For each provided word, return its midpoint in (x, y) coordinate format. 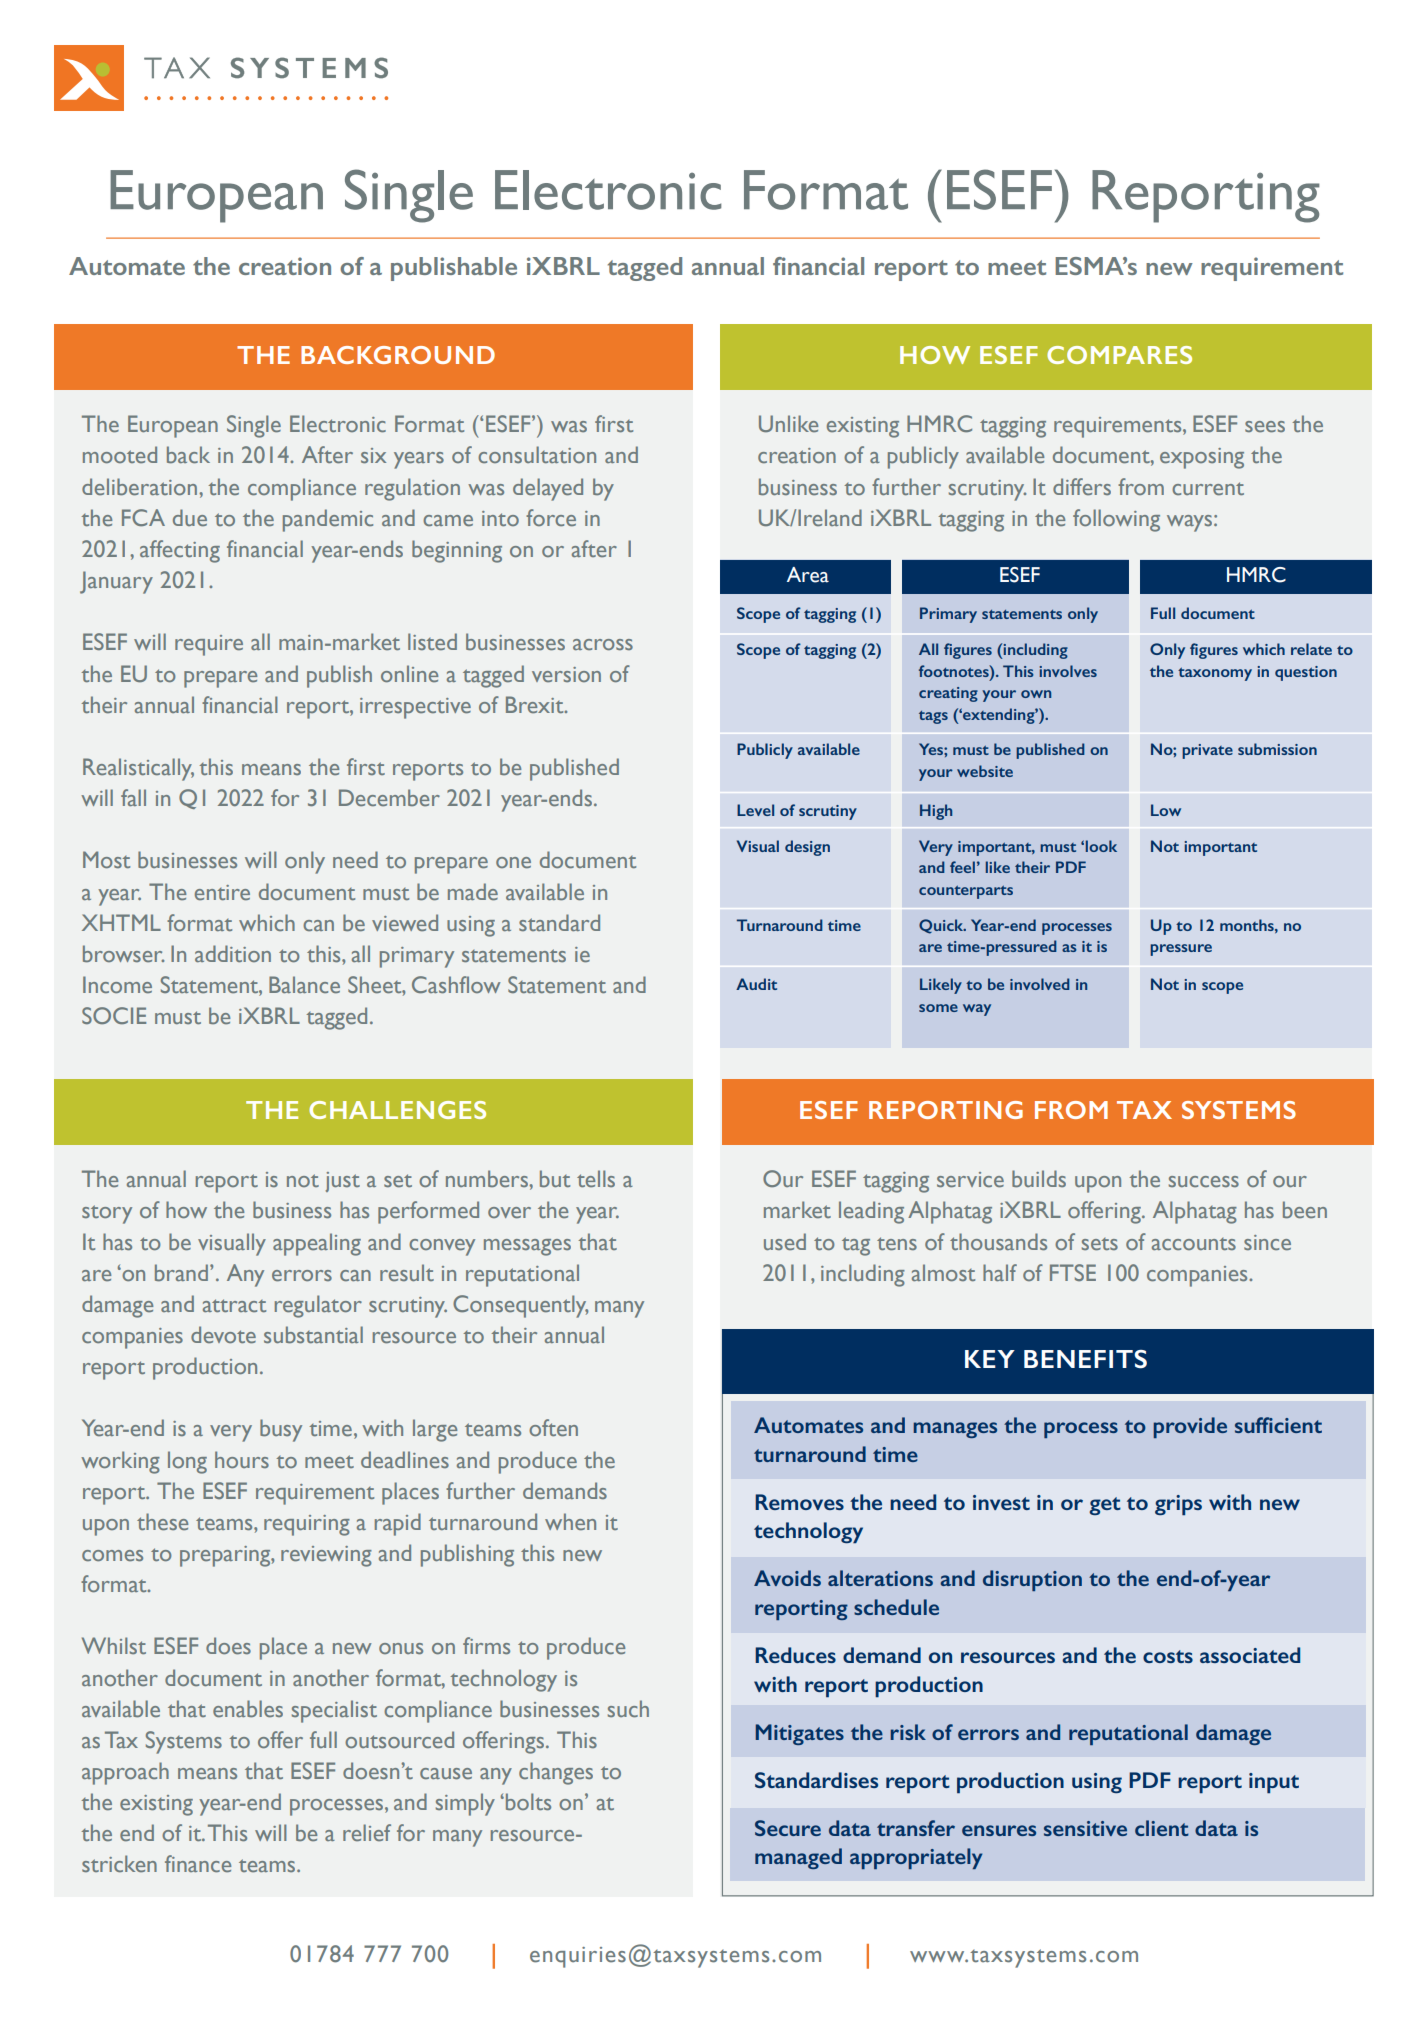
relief (367, 1832)
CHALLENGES (397, 1110)
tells (596, 1178)
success (1204, 1181)
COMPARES (1119, 355)
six (373, 455)
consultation (537, 454)
